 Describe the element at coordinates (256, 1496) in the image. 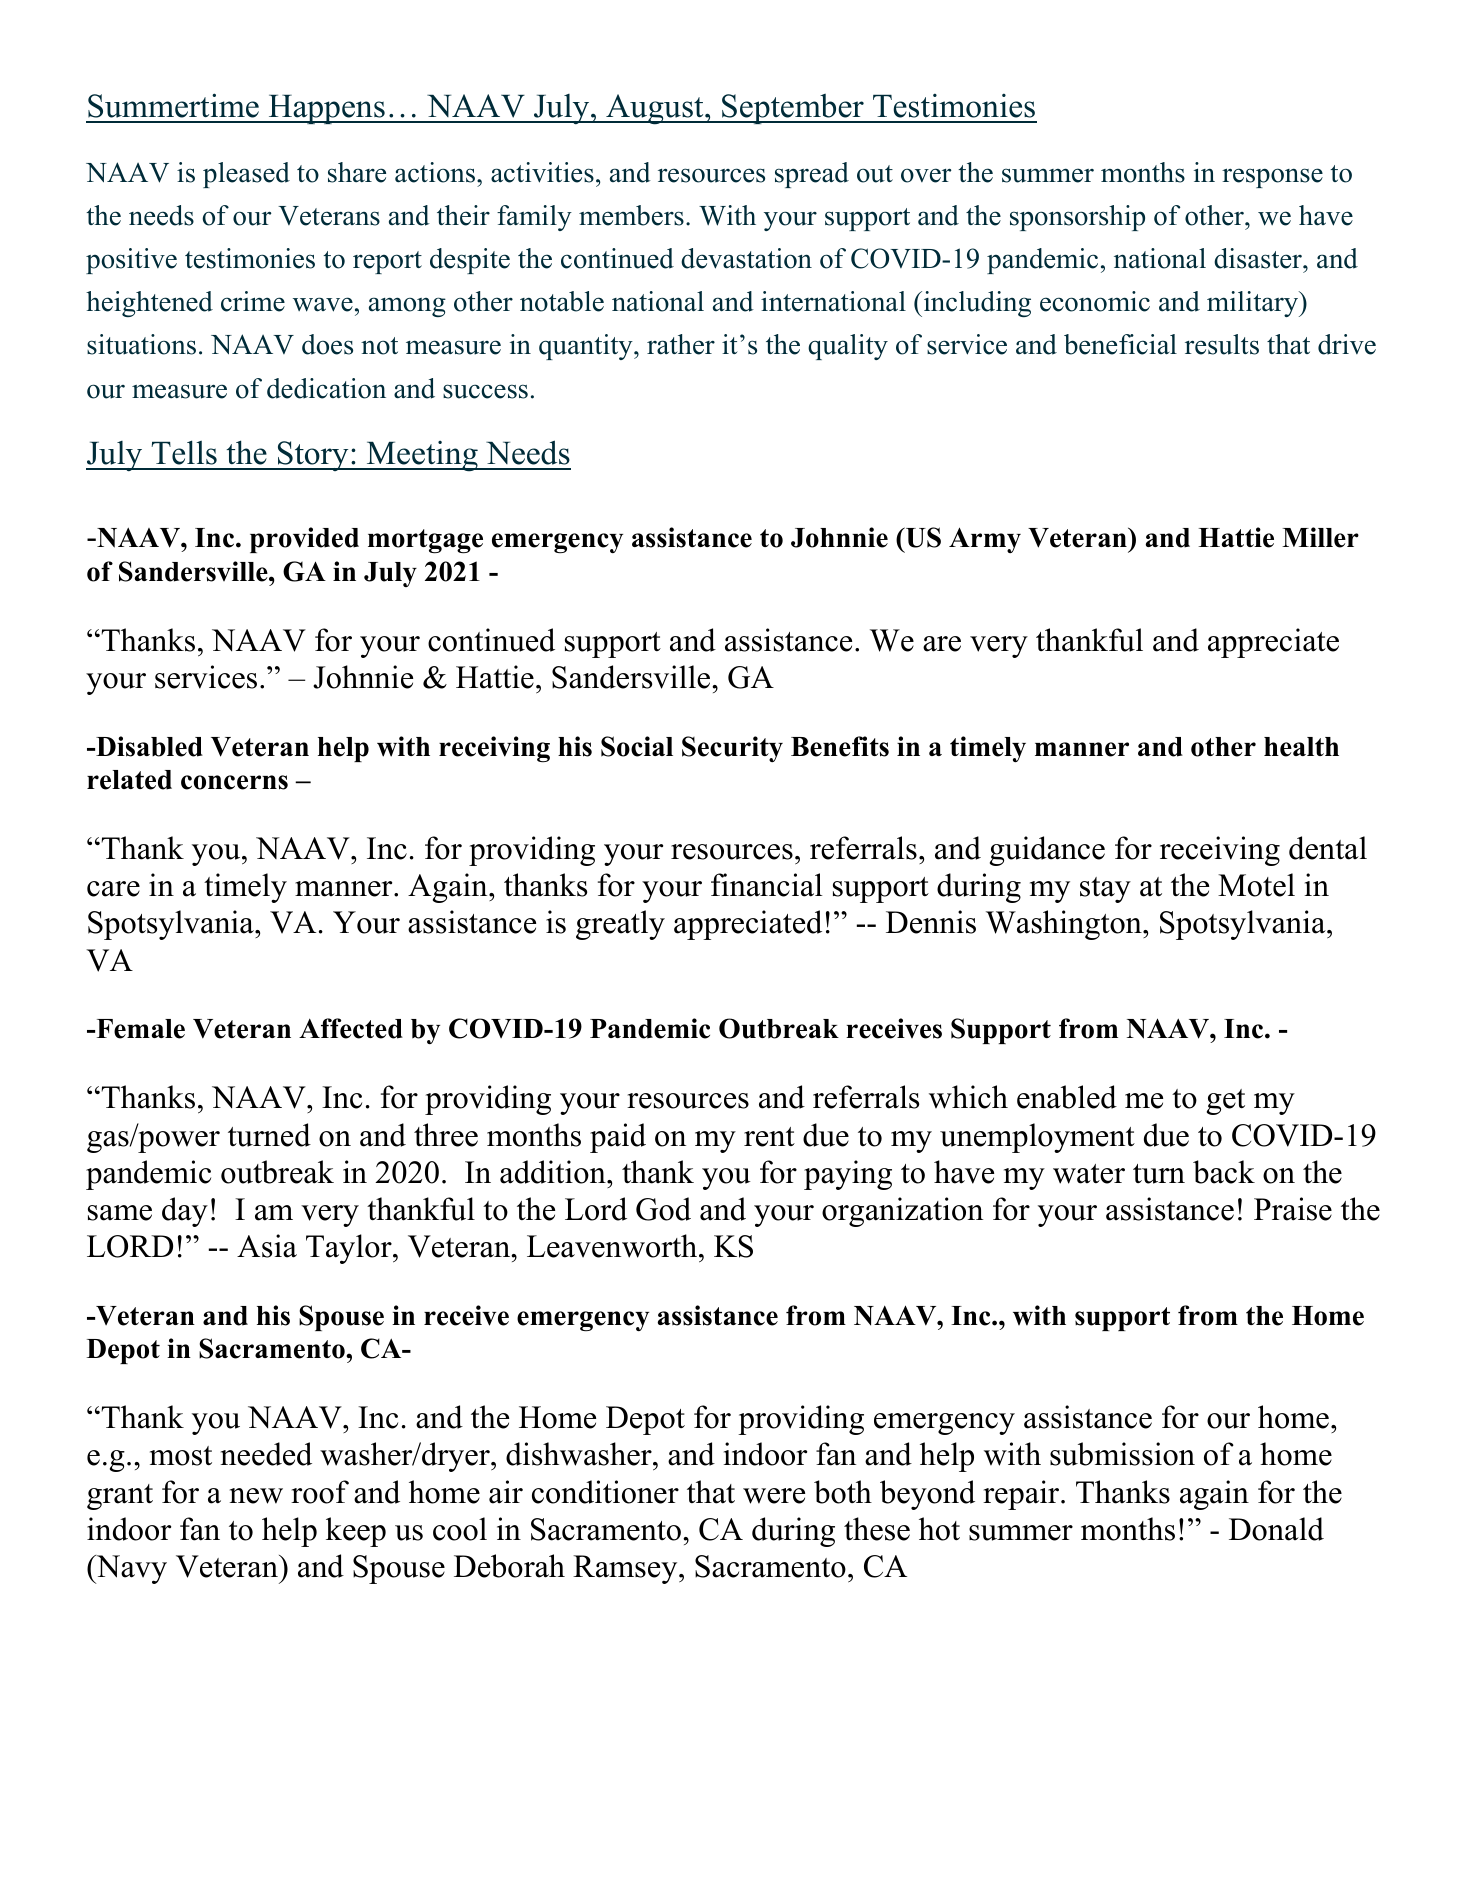

I see `new` at that location.
